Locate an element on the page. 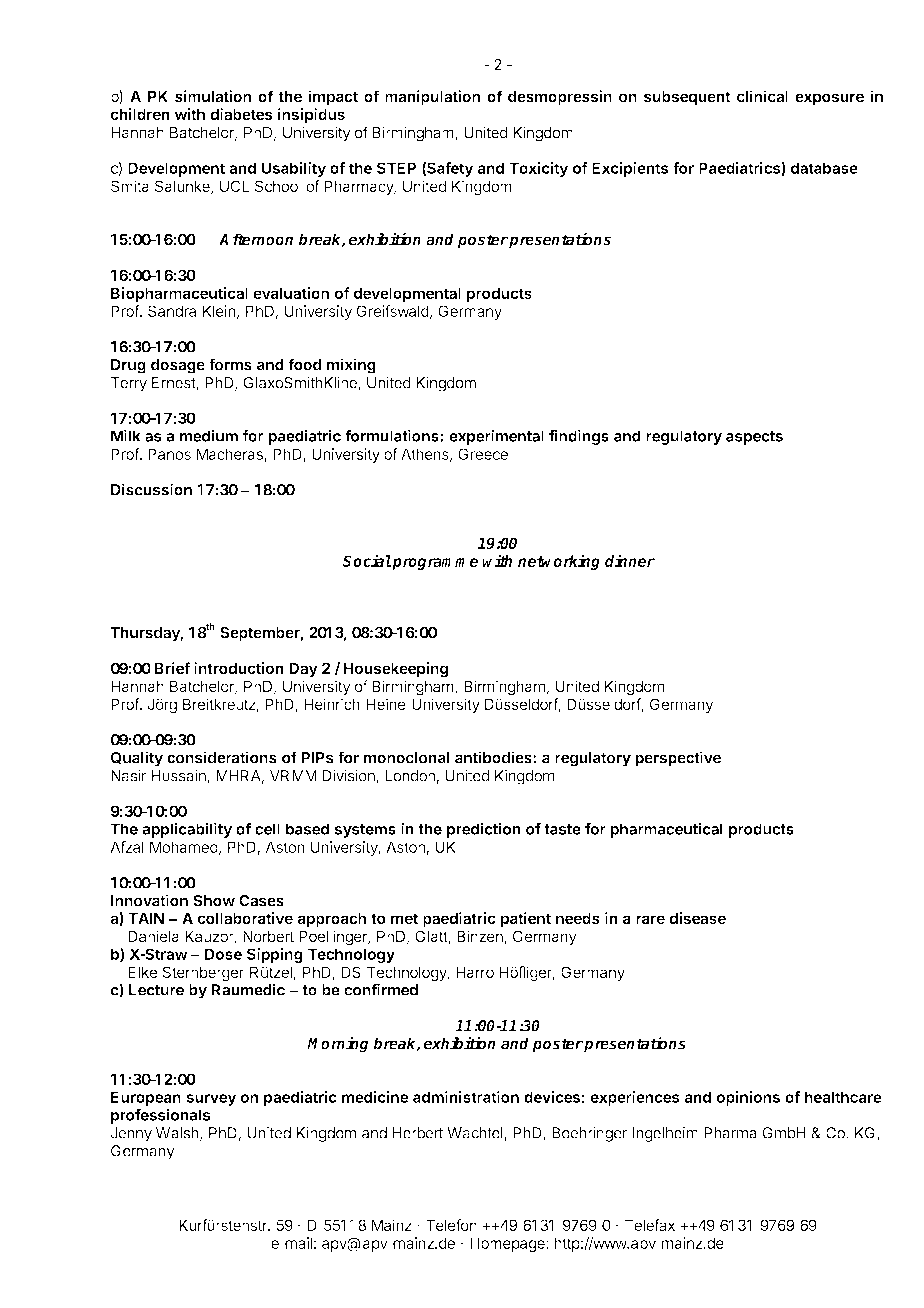 The height and width of the page is (1308, 924). programme is located at coordinates (434, 564).
